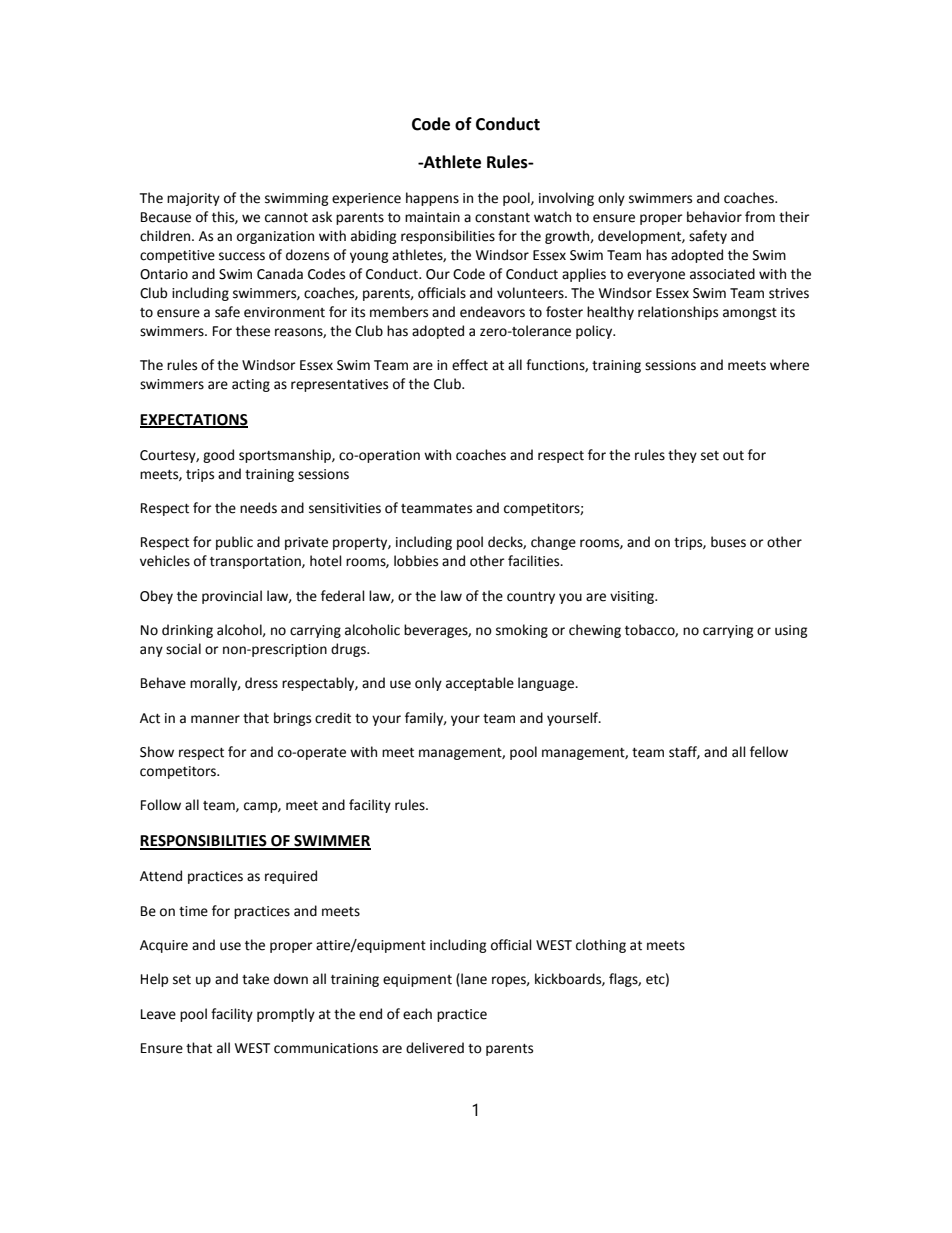 This image has width=952, height=1233. I want to click on smoking, so click(522, 631).
